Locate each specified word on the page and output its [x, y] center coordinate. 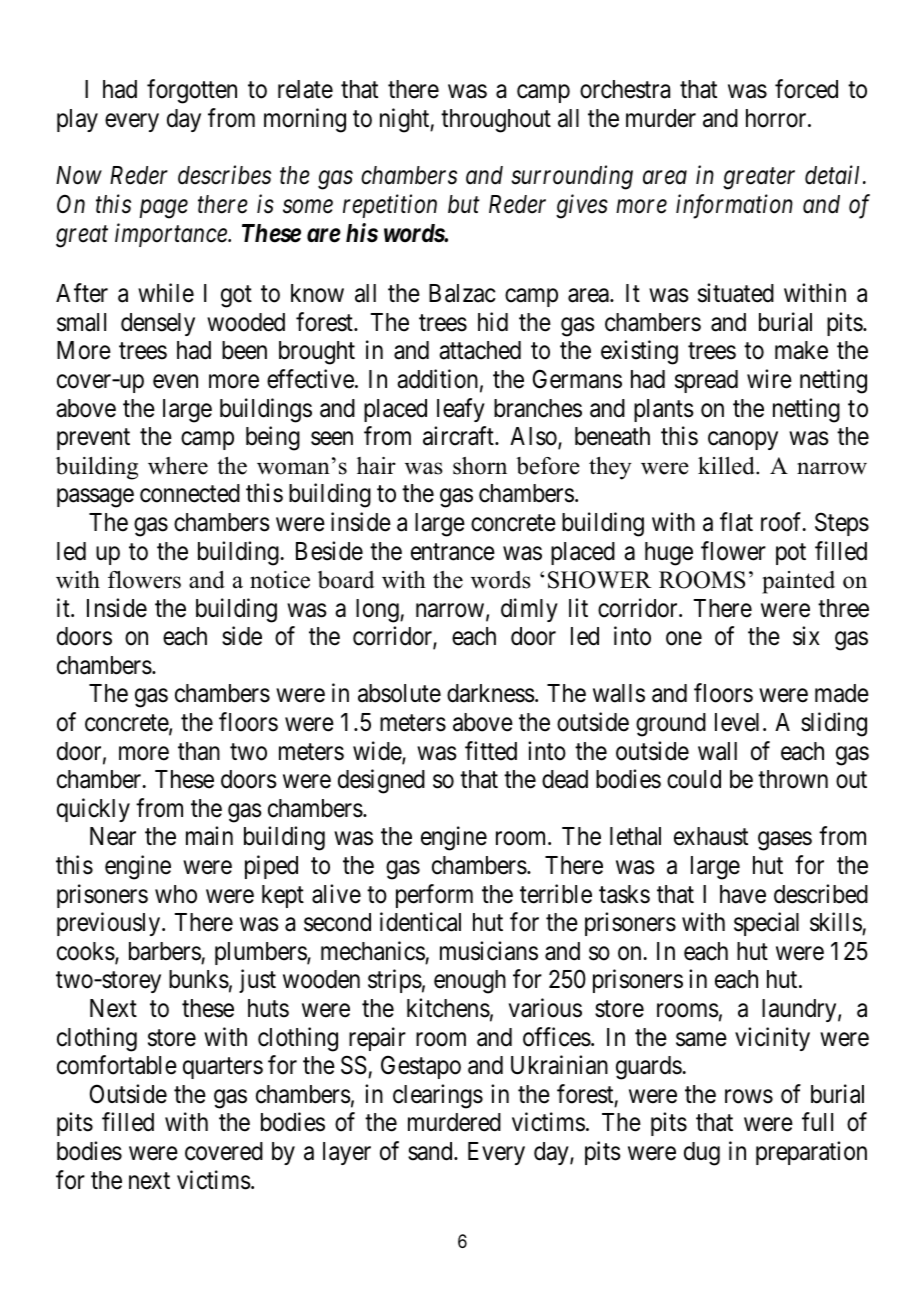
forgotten [192, 92]
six [806, 636]
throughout [496, 121]
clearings [438, 1096]
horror [777, 118]
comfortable [117, 1065]
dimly [529, 610]
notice [280, 580]
